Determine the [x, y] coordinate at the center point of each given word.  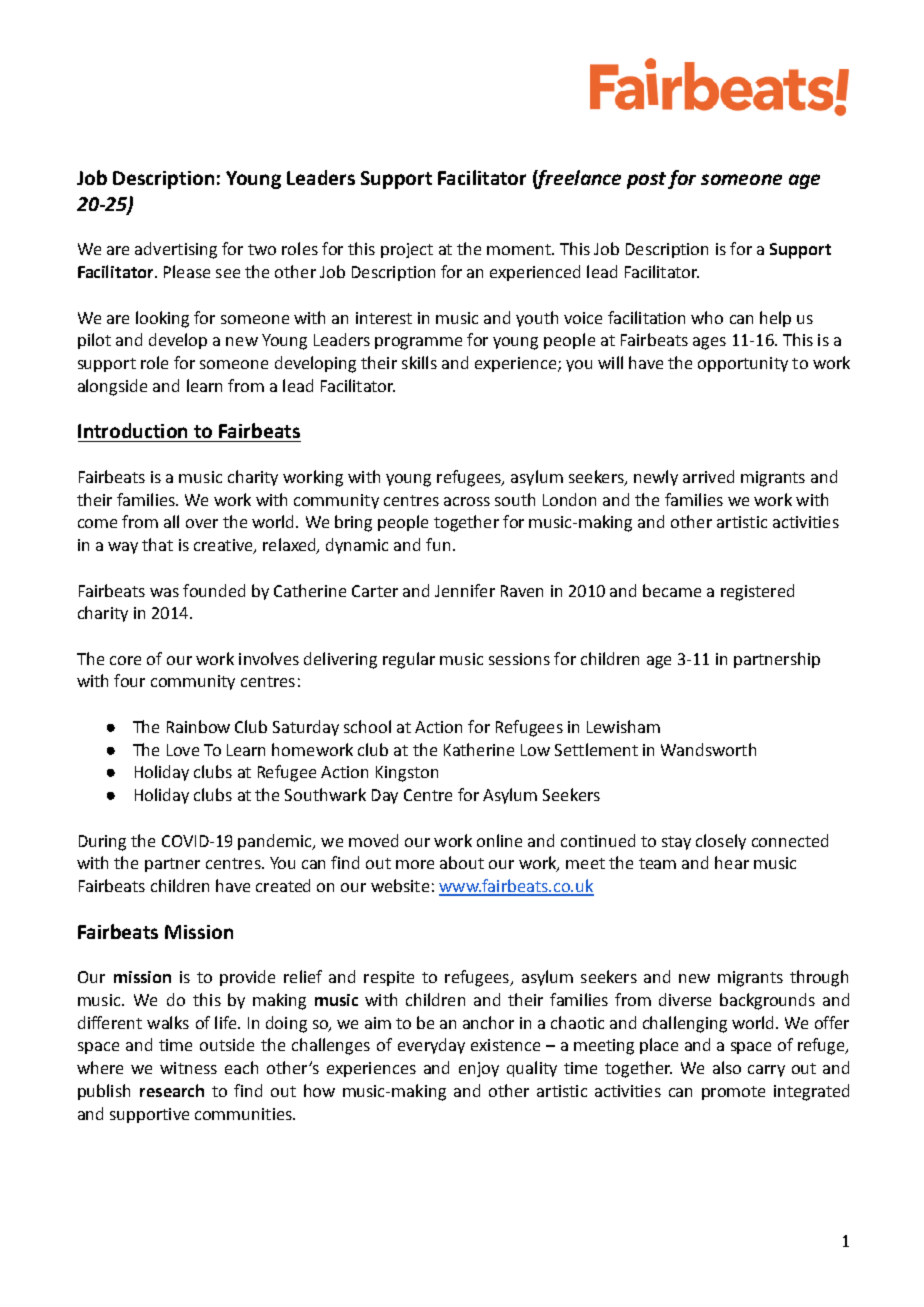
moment [520, 249]
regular [409, 660]
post [646, 180]
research [172, 1090]
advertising [176, 250]
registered [757, 592]
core [125, 660]
